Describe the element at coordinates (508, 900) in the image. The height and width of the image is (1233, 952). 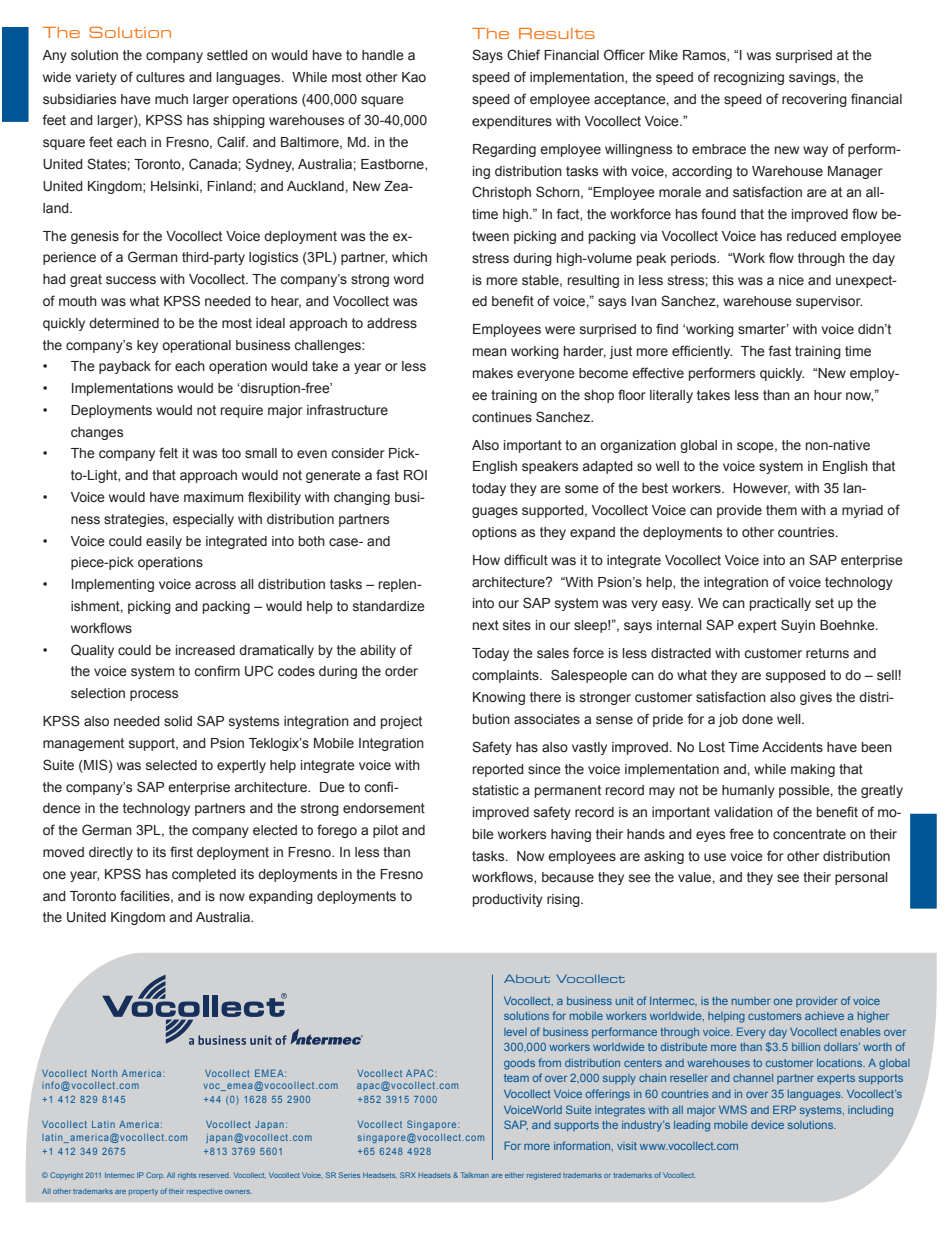
I see `productivity` at that location.
